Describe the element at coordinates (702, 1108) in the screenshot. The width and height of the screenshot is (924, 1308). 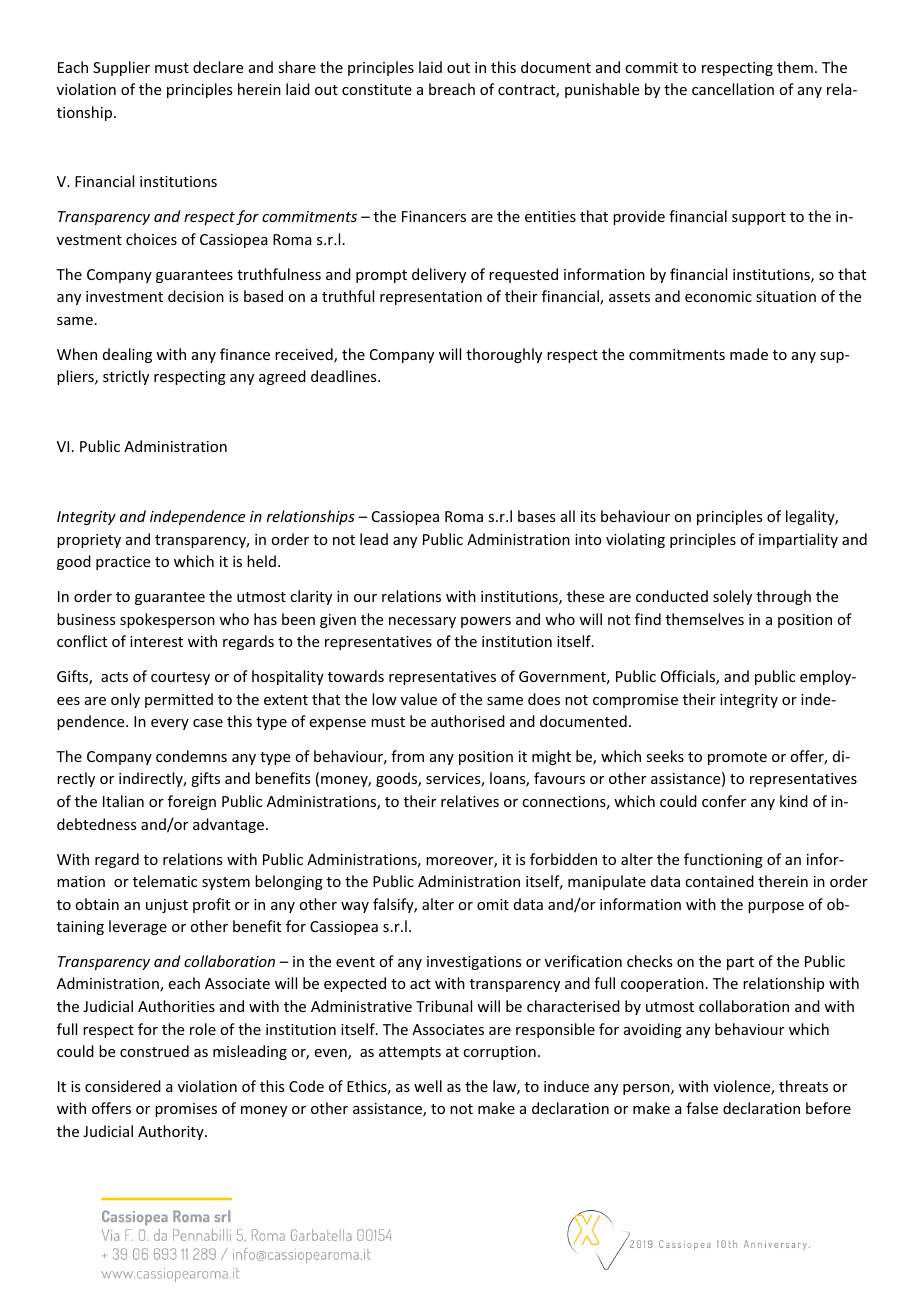
I see `false` at that location.
